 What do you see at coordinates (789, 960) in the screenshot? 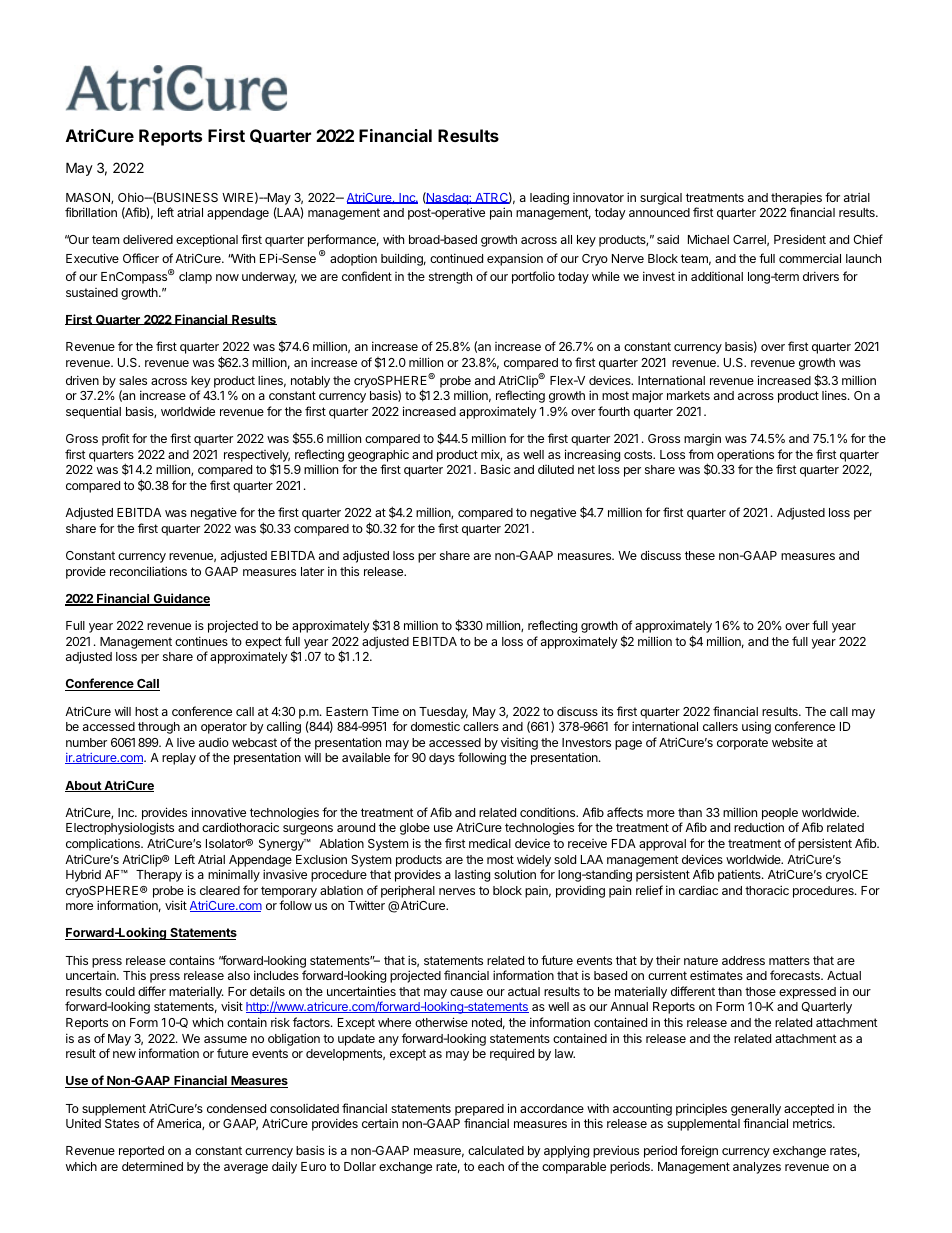
I see `matters` at bounding box center [789, 960].
